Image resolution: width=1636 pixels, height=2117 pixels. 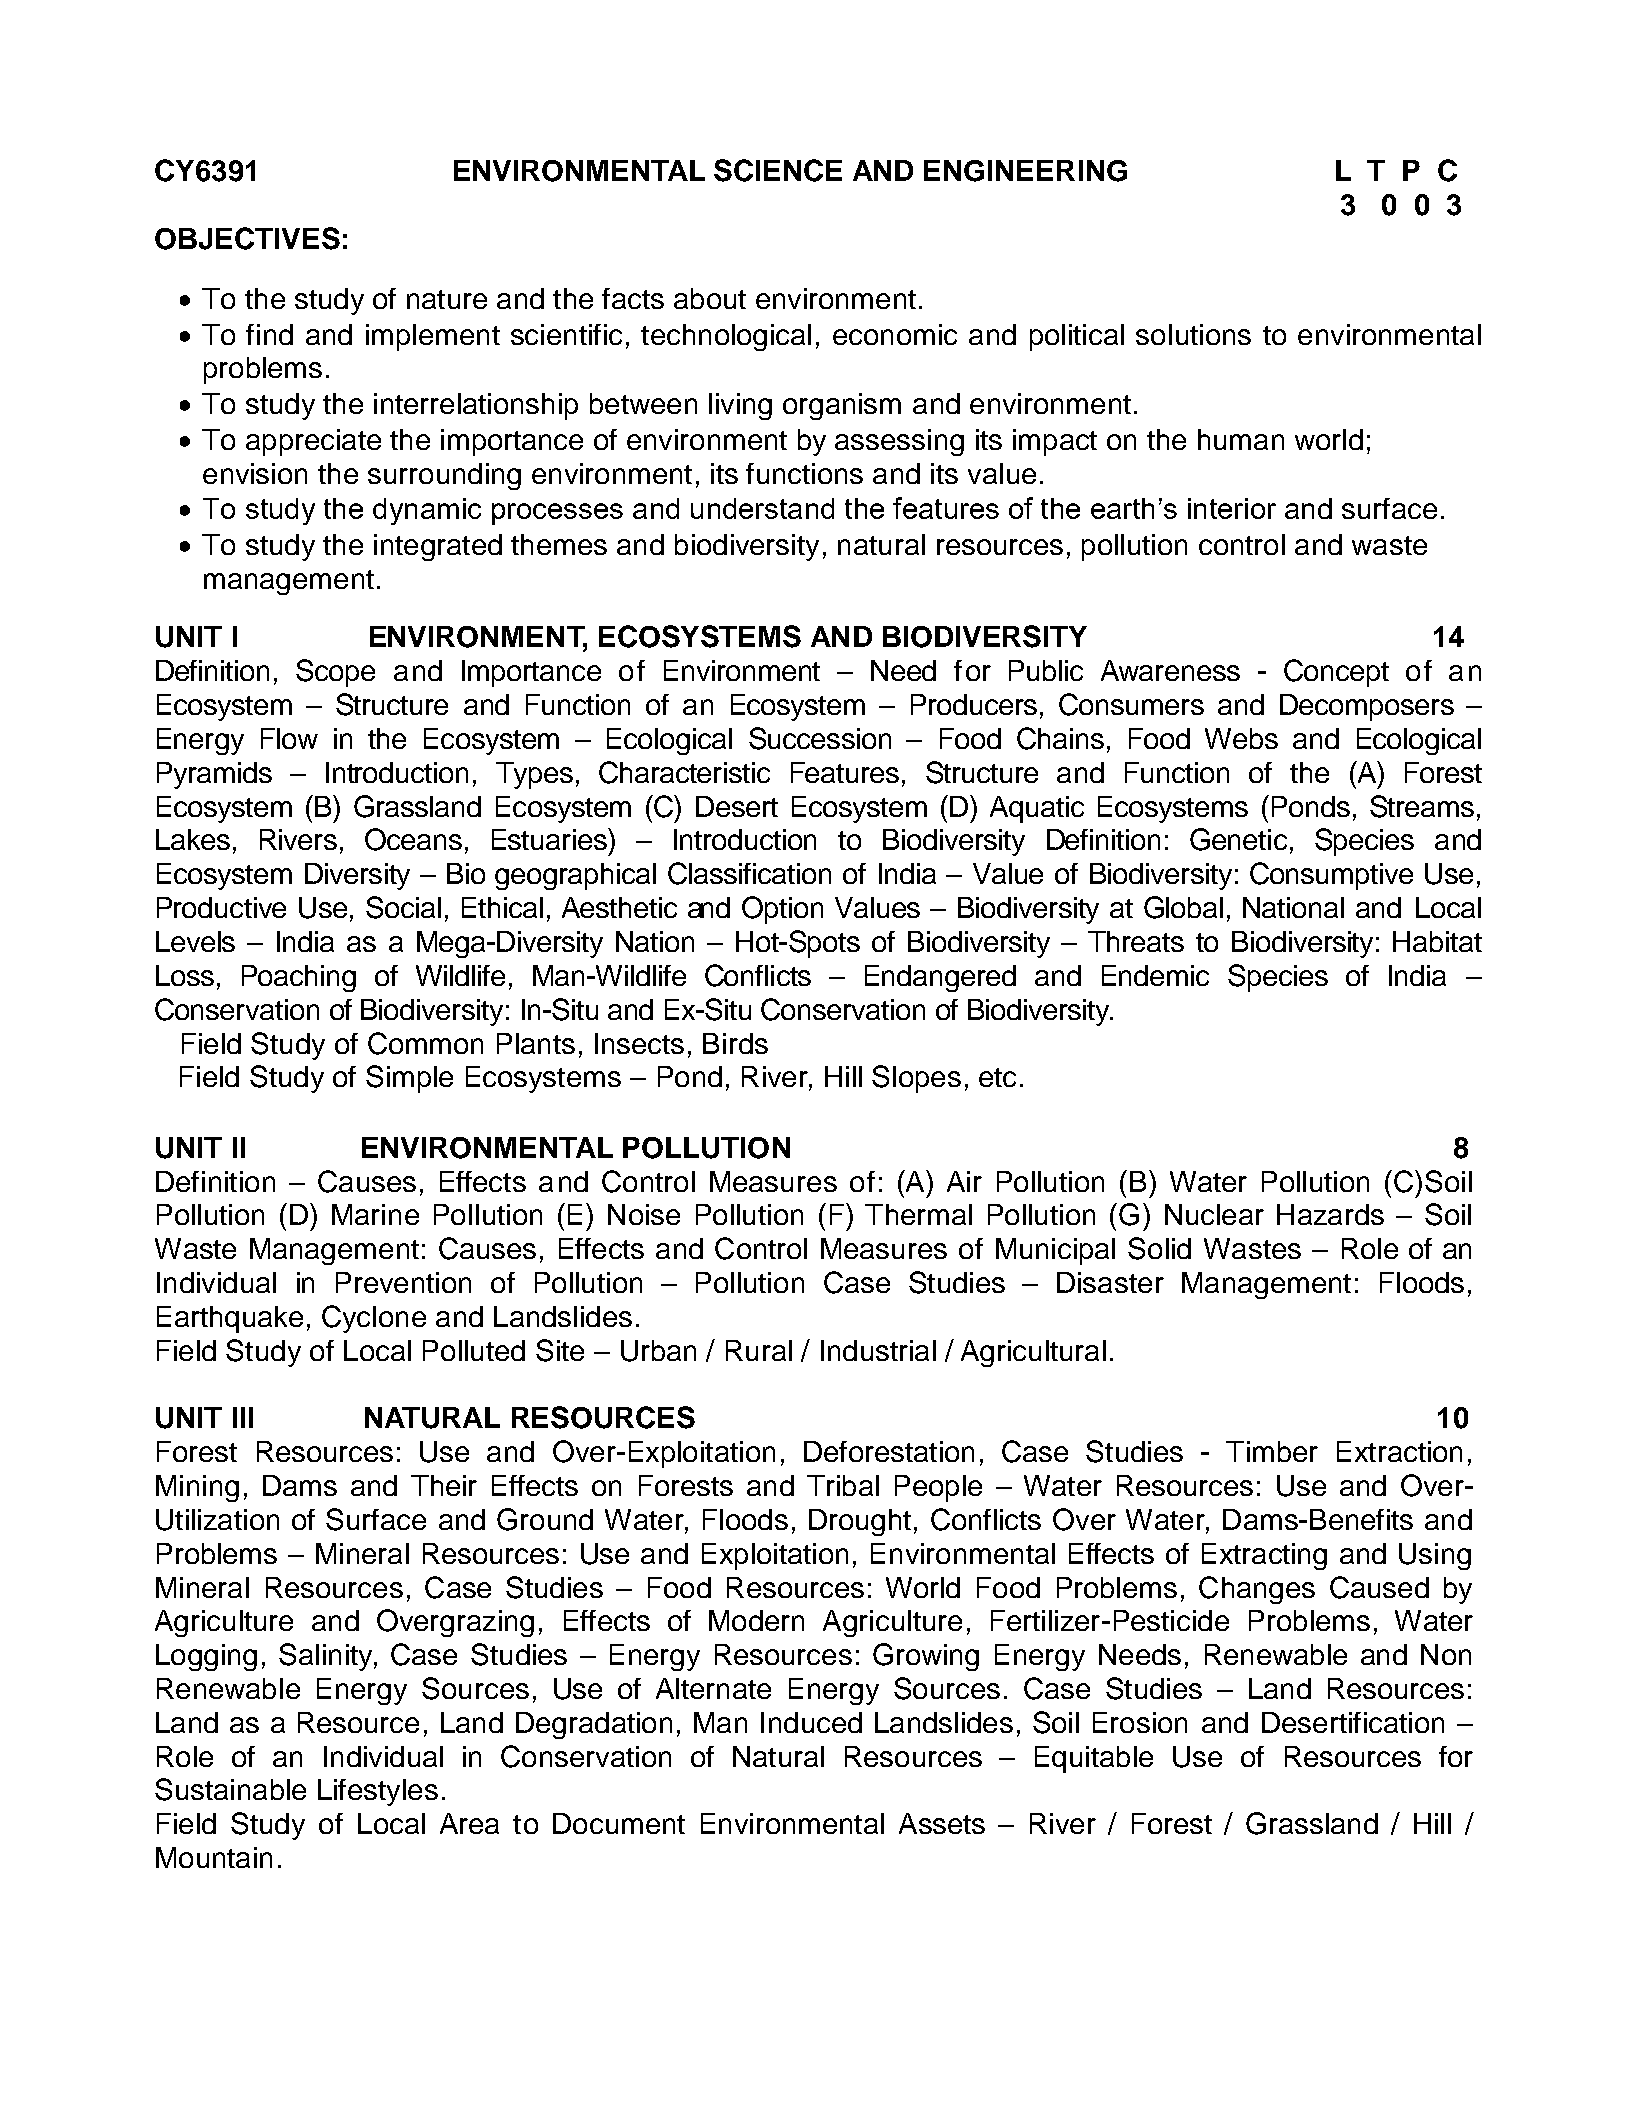 What do you see at coordinates (820, 738) in the document?
I see `Succession` at bounding box center [820, 738].
